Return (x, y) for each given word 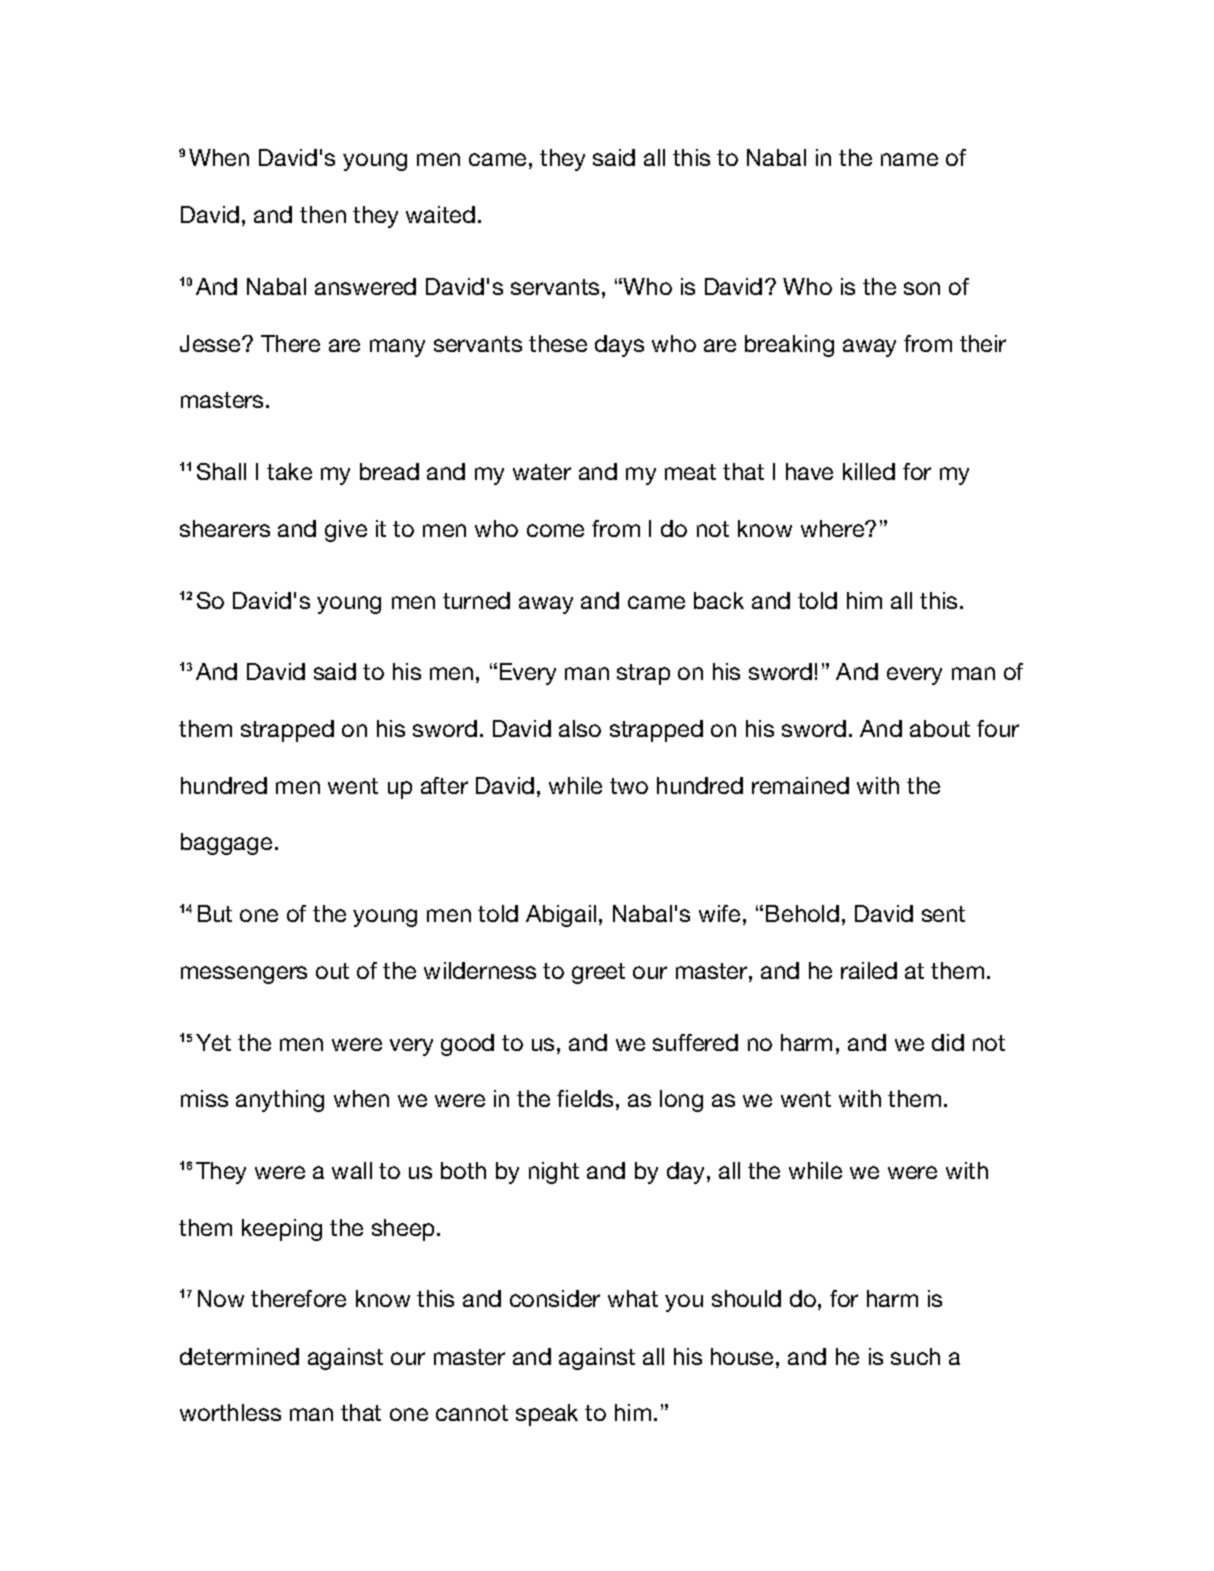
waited (440, 214)
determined (239, 1356)
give (346, 531)
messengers (244, 975)
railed (869, 970)
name (909, 159)
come (555, 530)
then (323, 214)
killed (869, 471)
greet (598, 973)
